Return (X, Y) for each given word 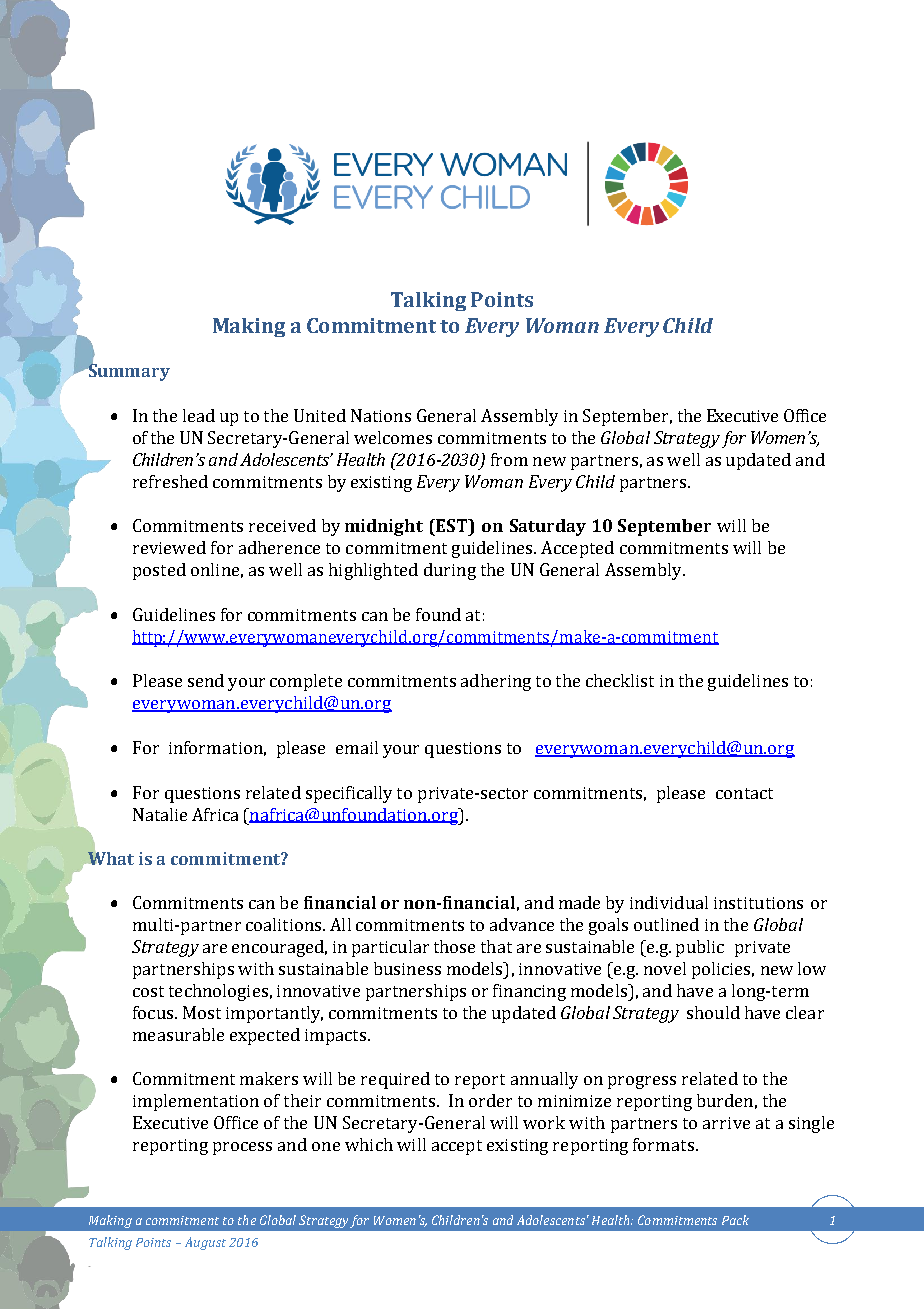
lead (199, 415)
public (700, 948)
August (205, 1243)
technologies (218, 992)
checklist (620, 680)
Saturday (548, 527)
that (496, 946)
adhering (496, 682)
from (509, 459)
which (369, 1144)
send (206, 680)
